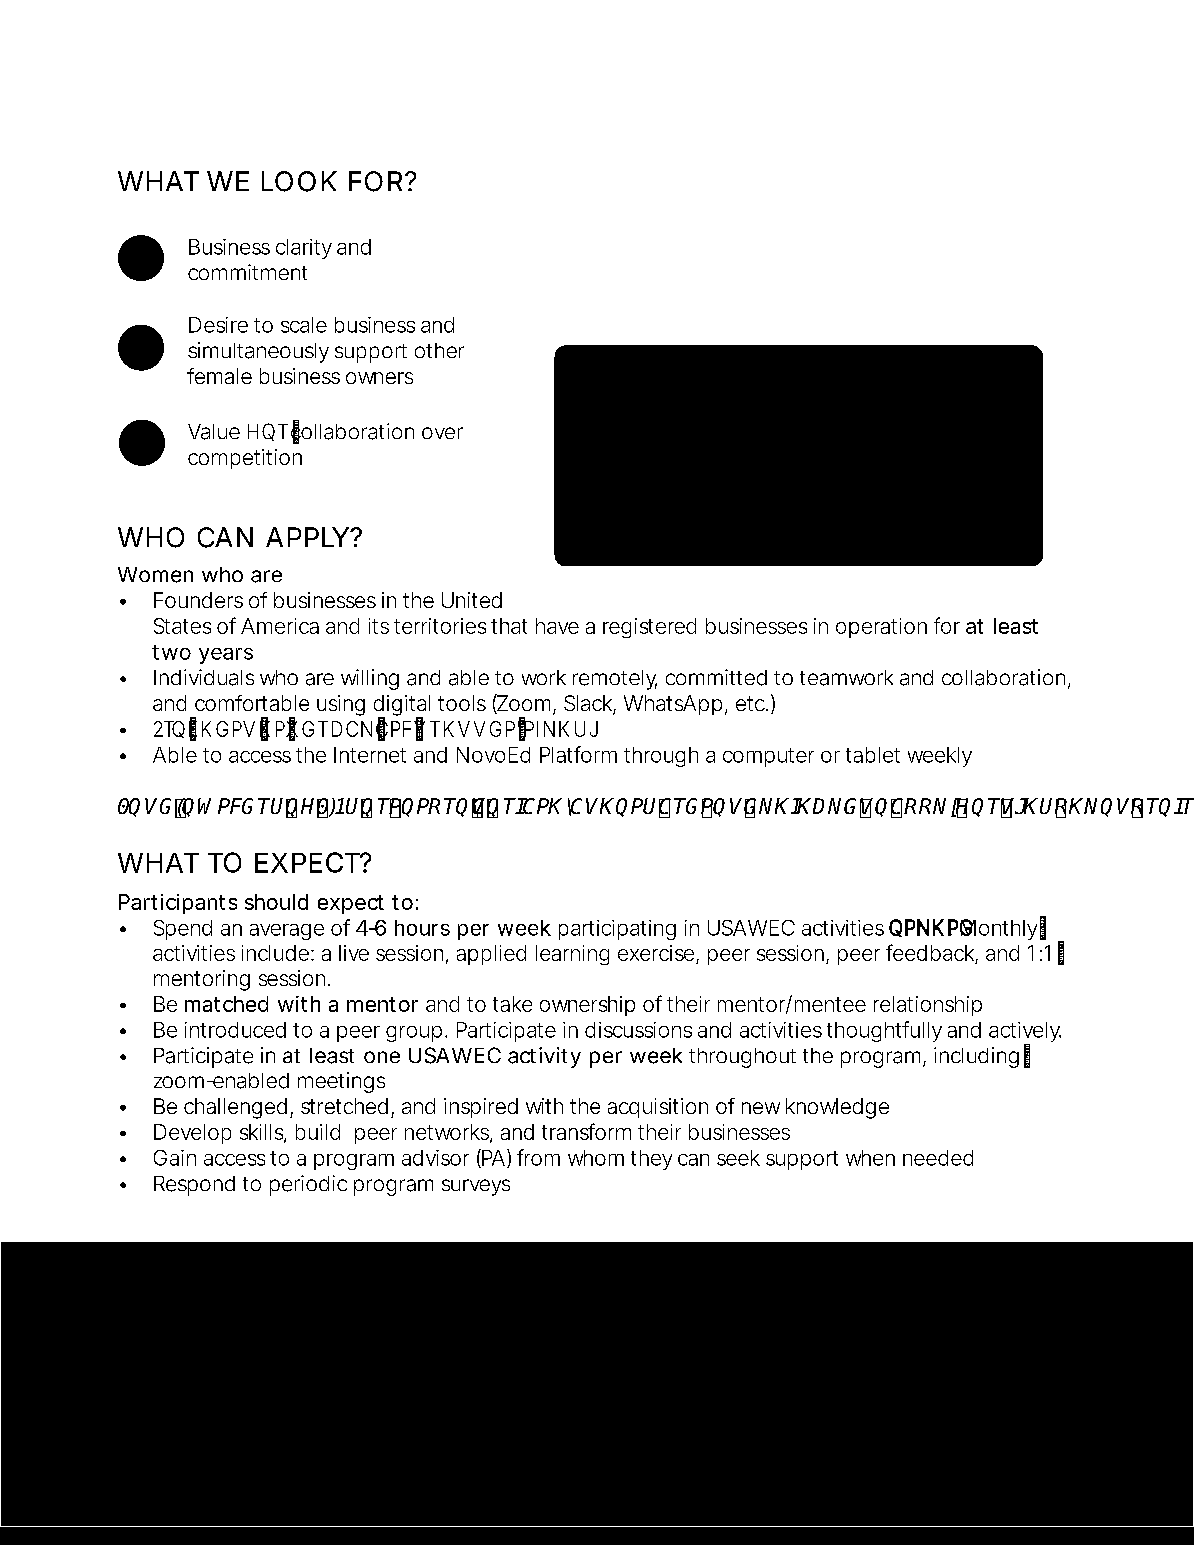 Image resolution: width=1194 pixels, height=1545 pixels. Describe the element at coordinates (304, 249) in the image. I see `clarity` at that location.
